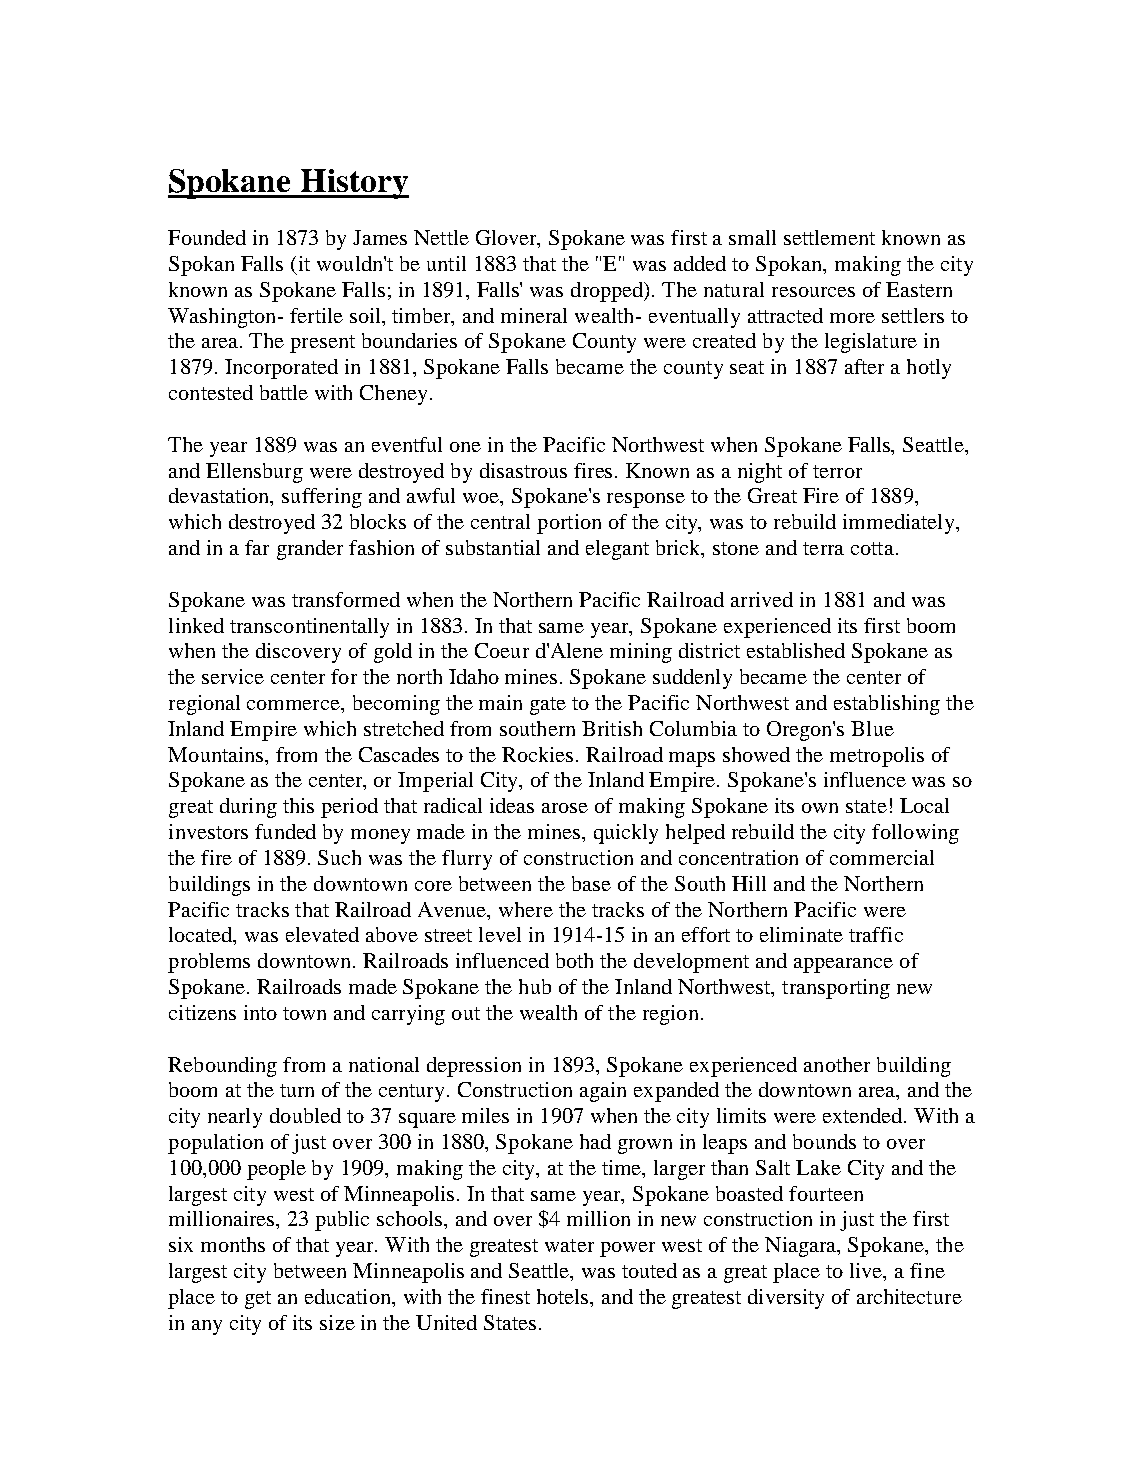  I want to click on suffering, so click(322, 498).
